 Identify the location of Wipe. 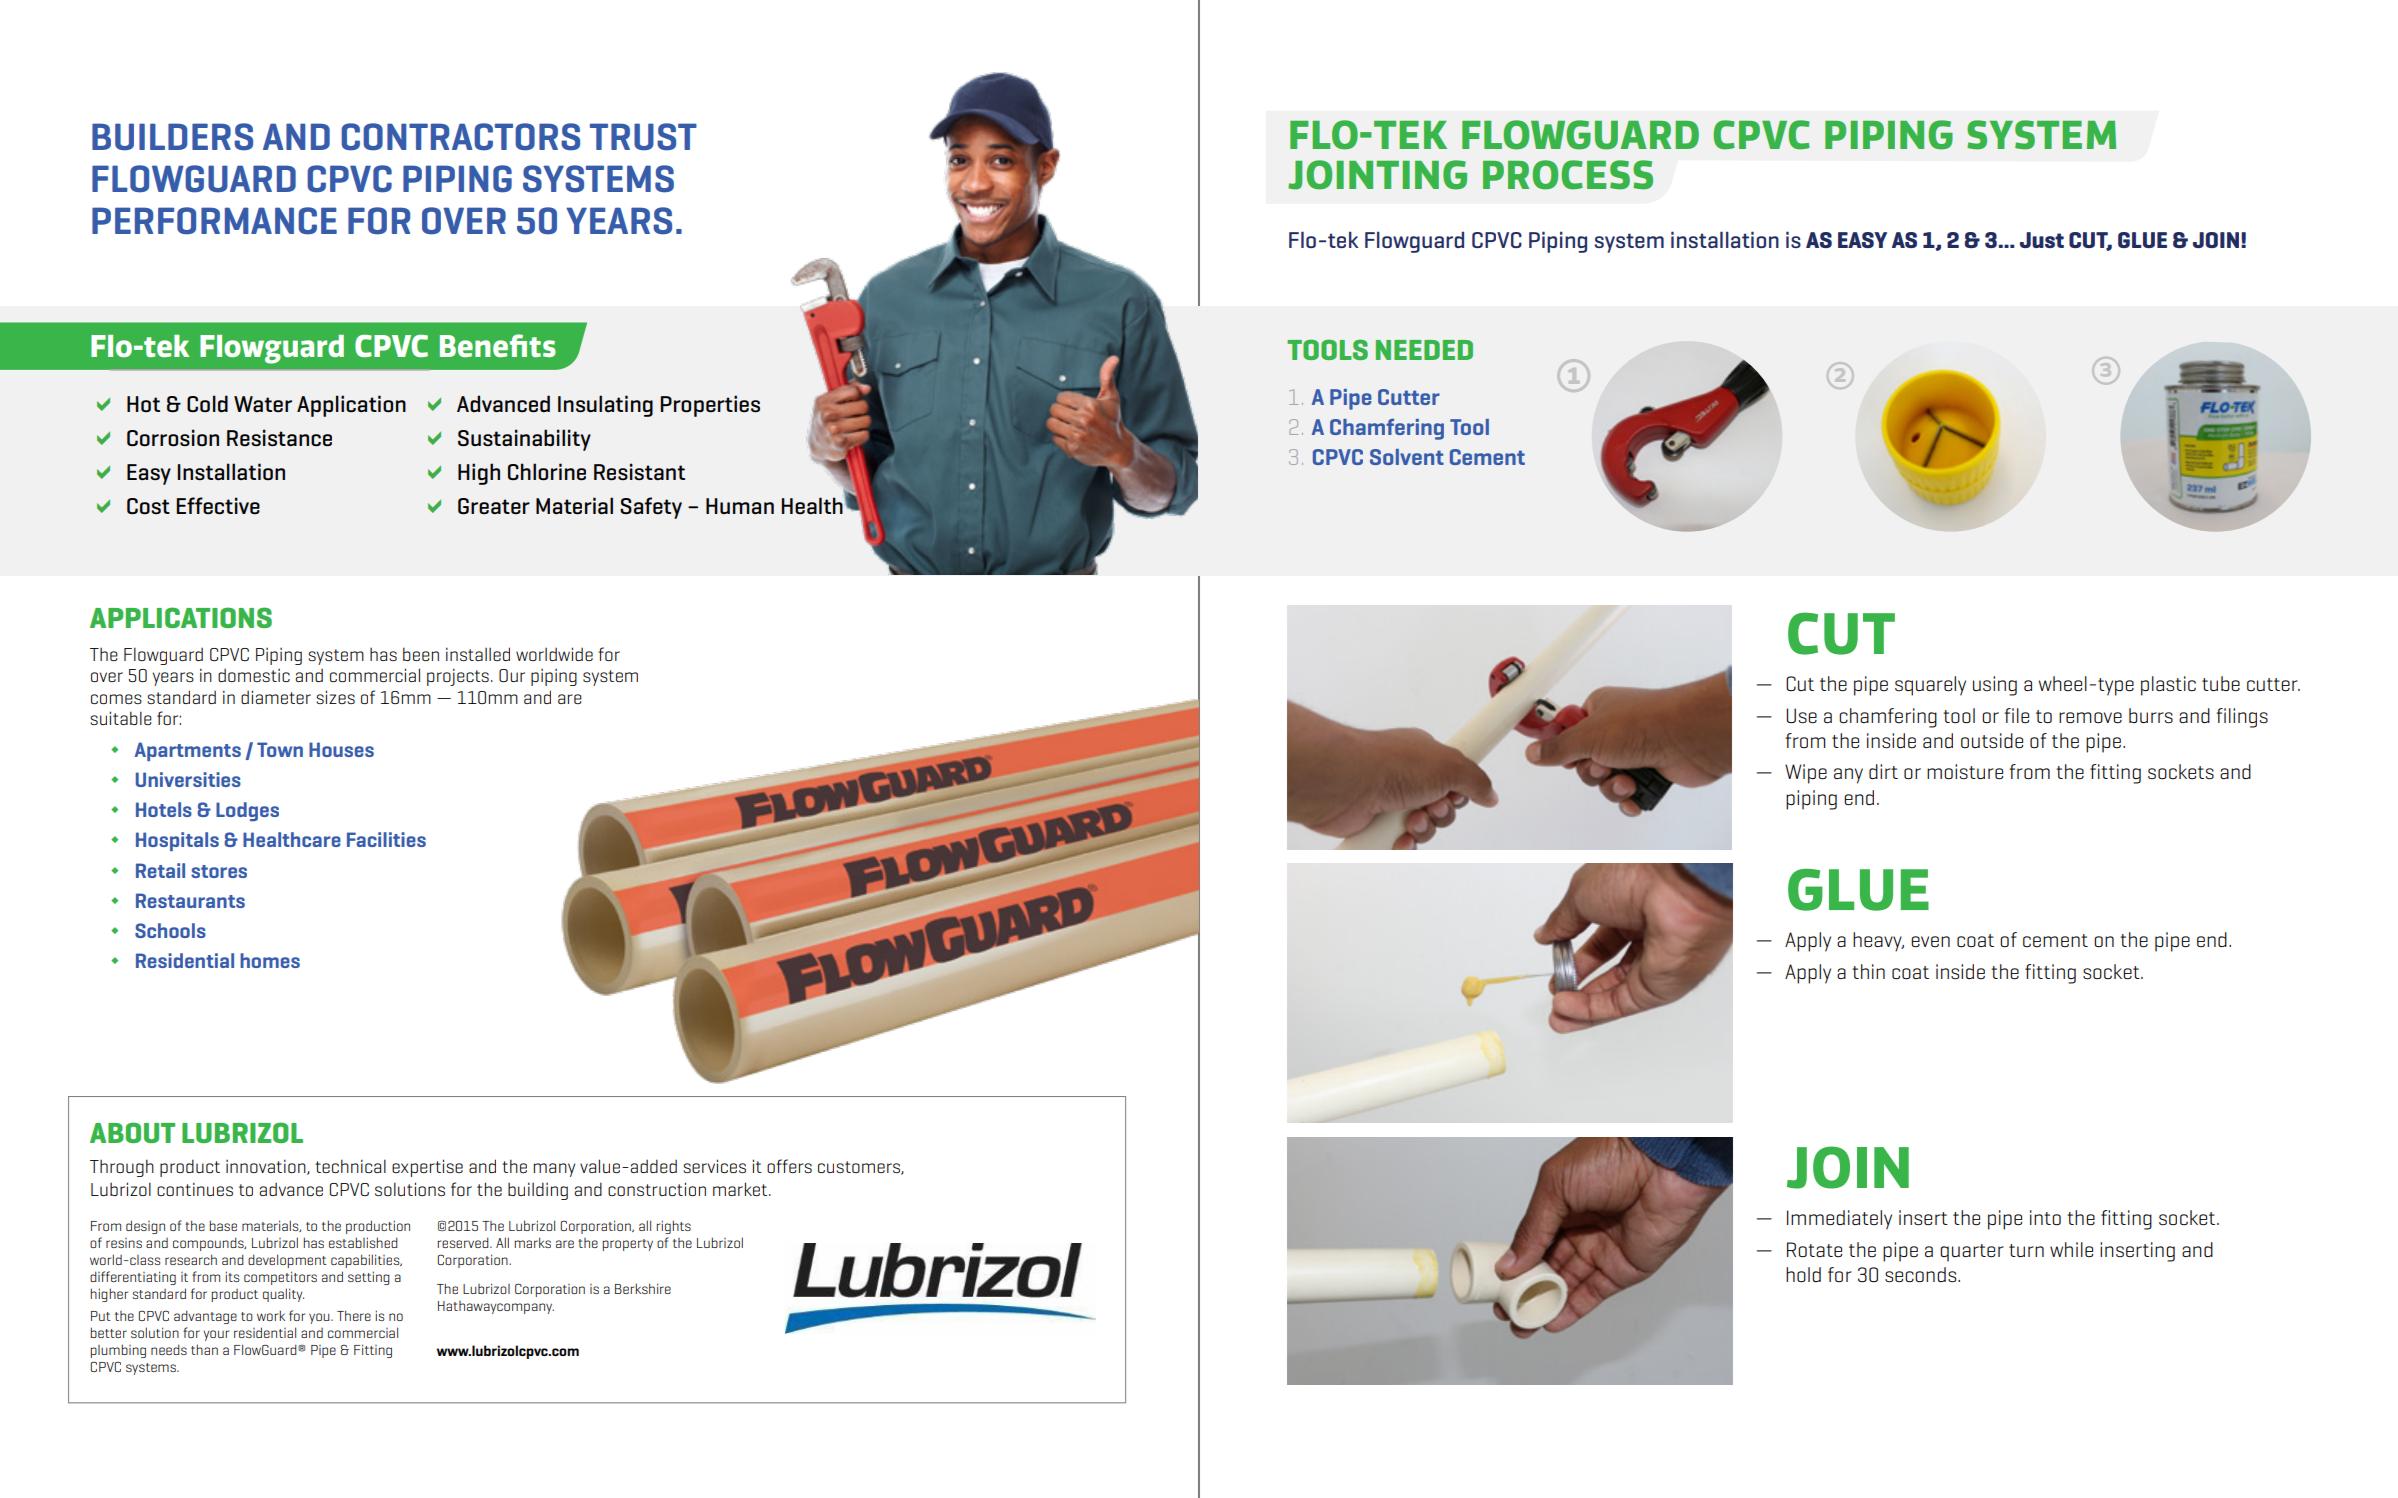
(1806, 774).
